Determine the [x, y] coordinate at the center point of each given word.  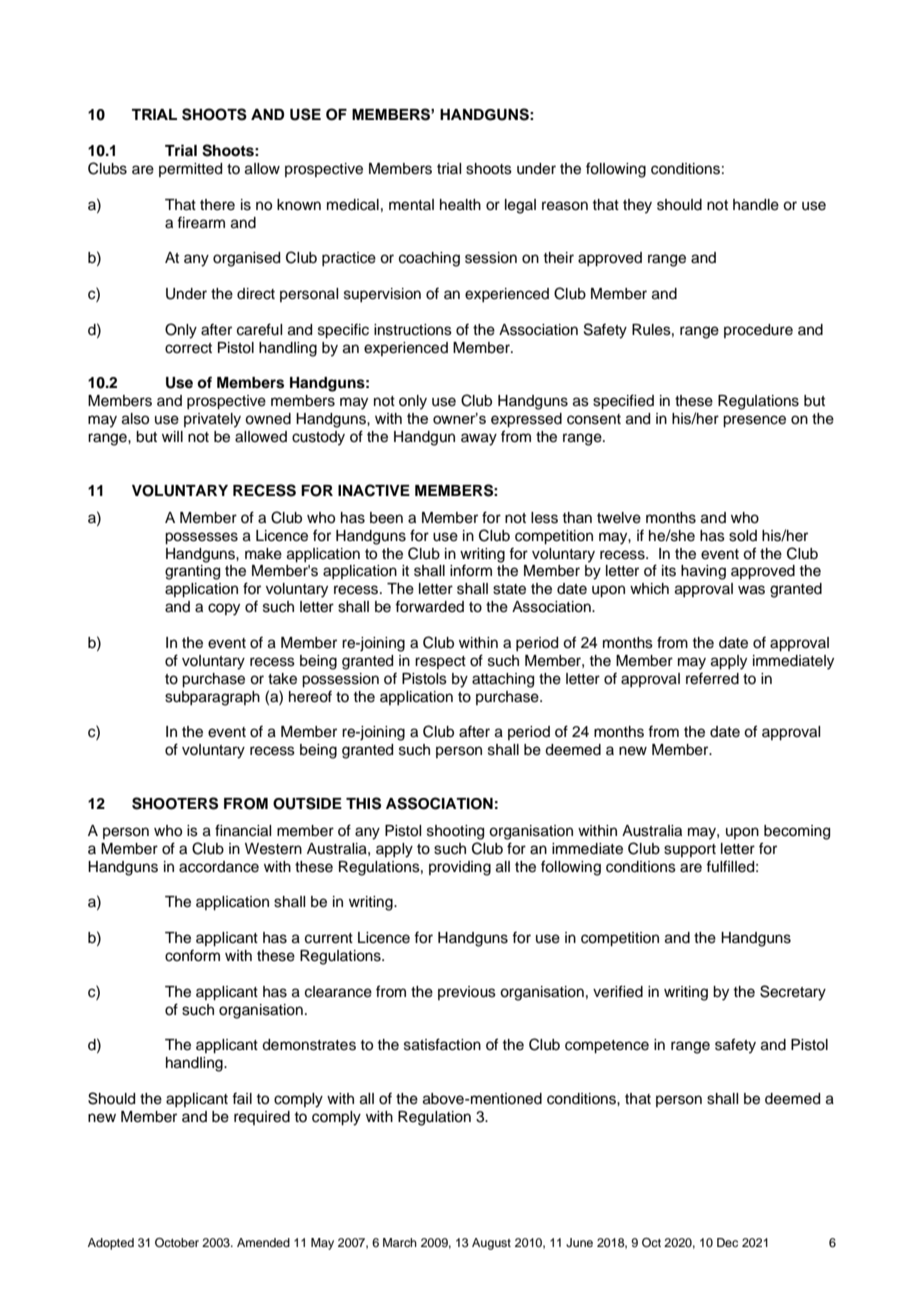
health [460, 205]
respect [440, 662]
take [282, 679]
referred [712, 678]
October [177, 1243]
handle [756, 205]
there [217, 205]
